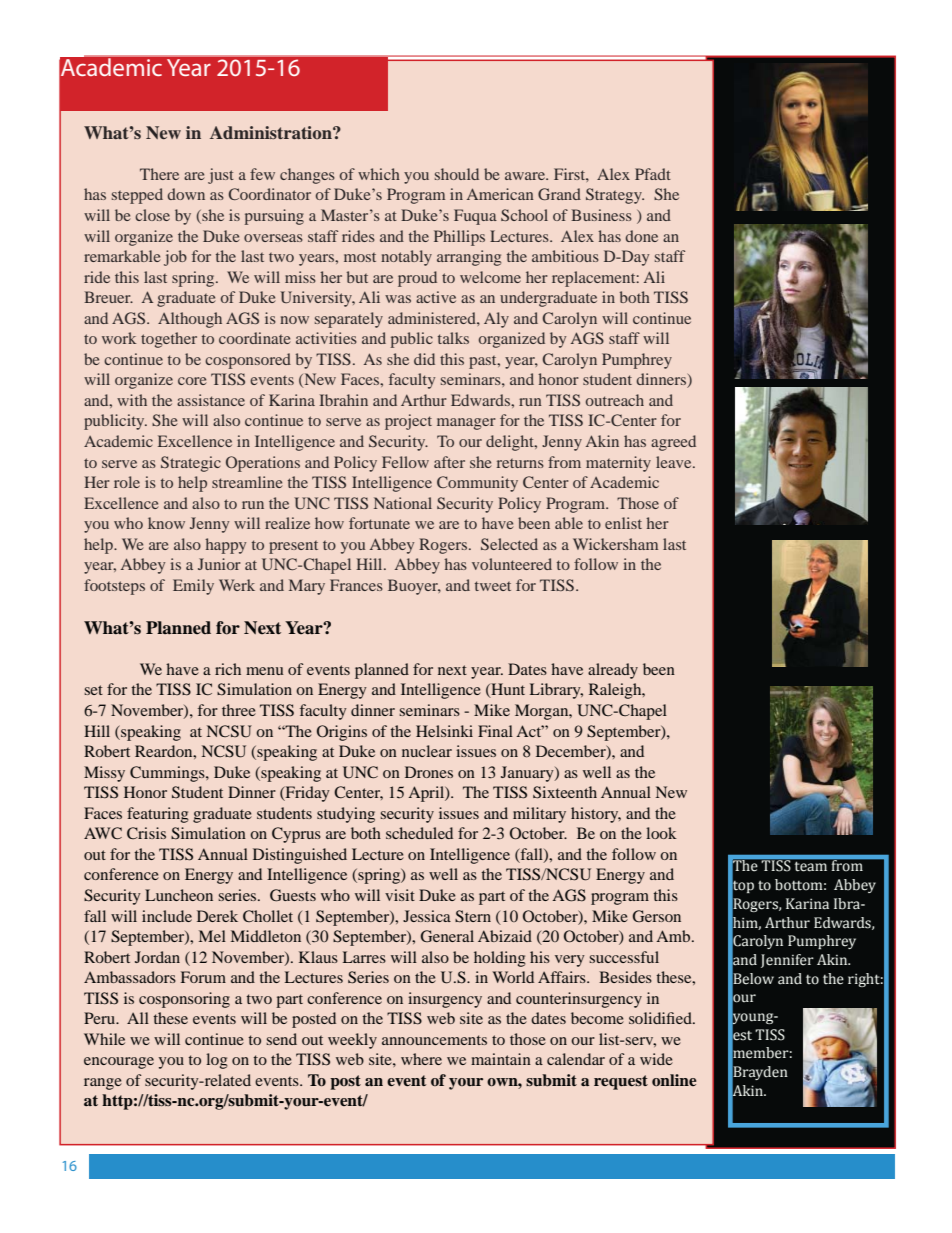  Describe the element at coordinates (493, 586) in the screenshot. I see `tweet` at that location.
